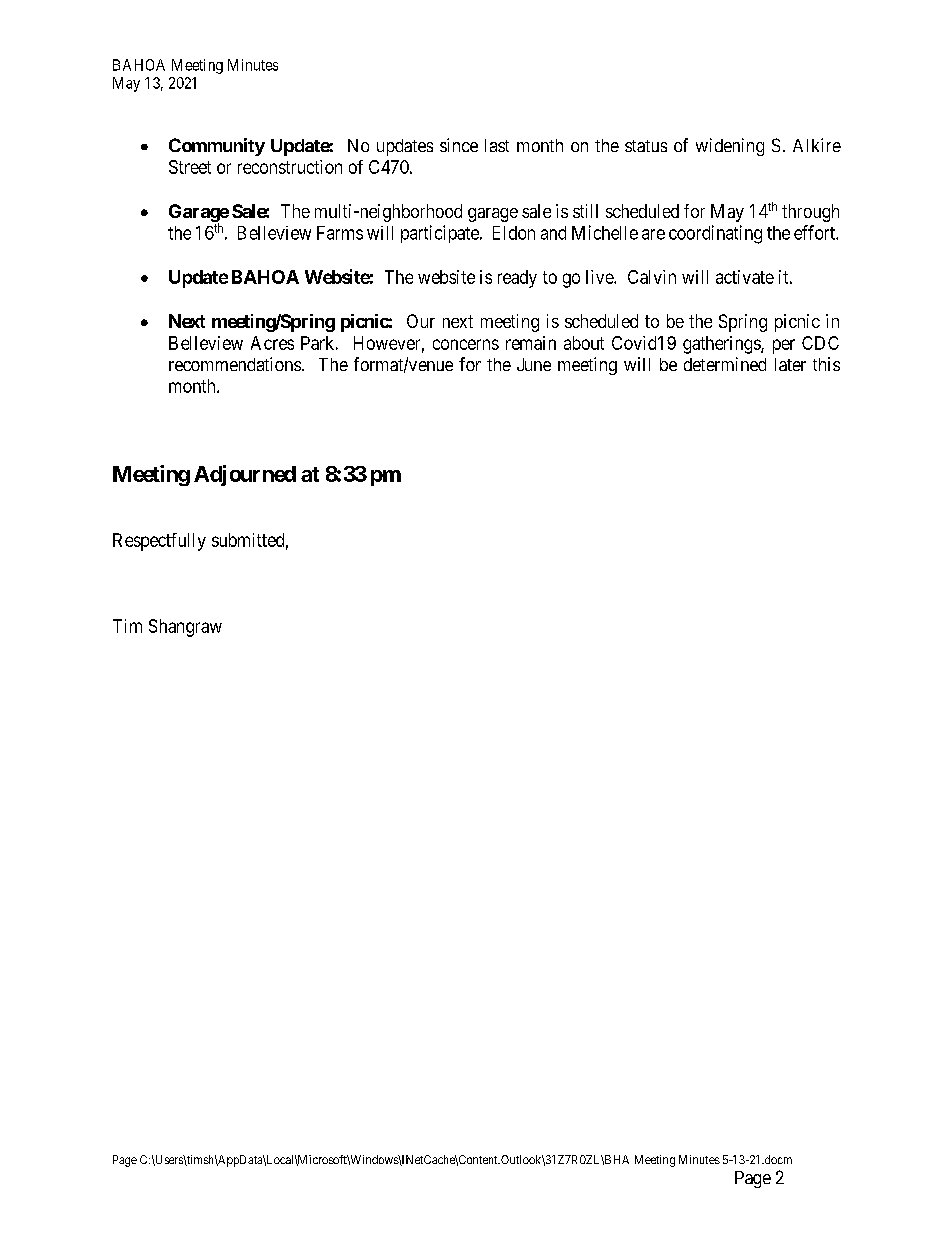 The image size is (952, 1233). Describe the element at coordinates (272, 343) in the screenshot. I see `Acres` at that location.
